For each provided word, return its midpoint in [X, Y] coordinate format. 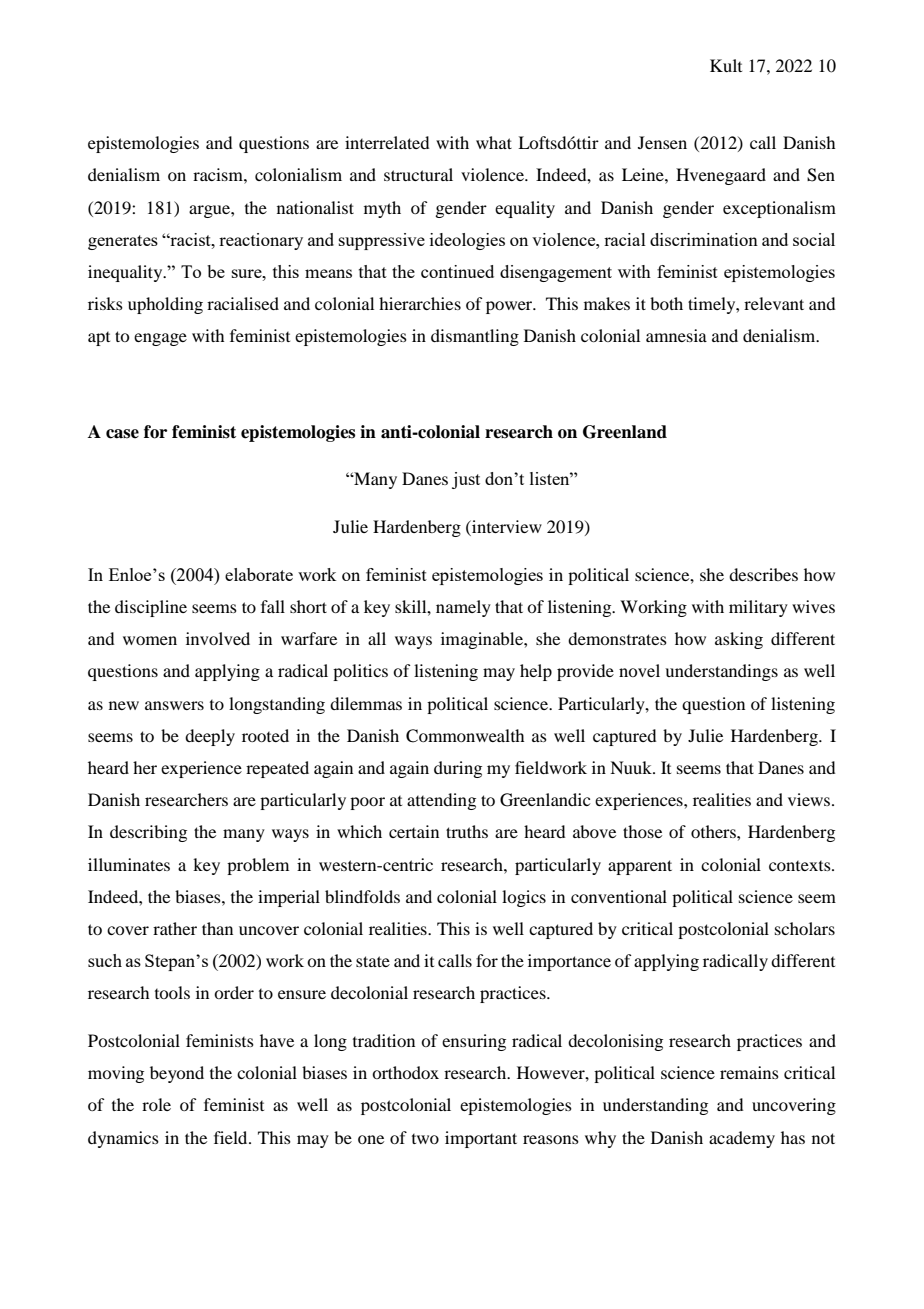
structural [418, 174]
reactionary [261, 241]
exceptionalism [779, 209]
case [122, 434]
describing [148, 833]
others [714, 831]
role [156, 1104]
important [481, 1139]
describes [763, 574]
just [466, 480]
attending [441, 801]
